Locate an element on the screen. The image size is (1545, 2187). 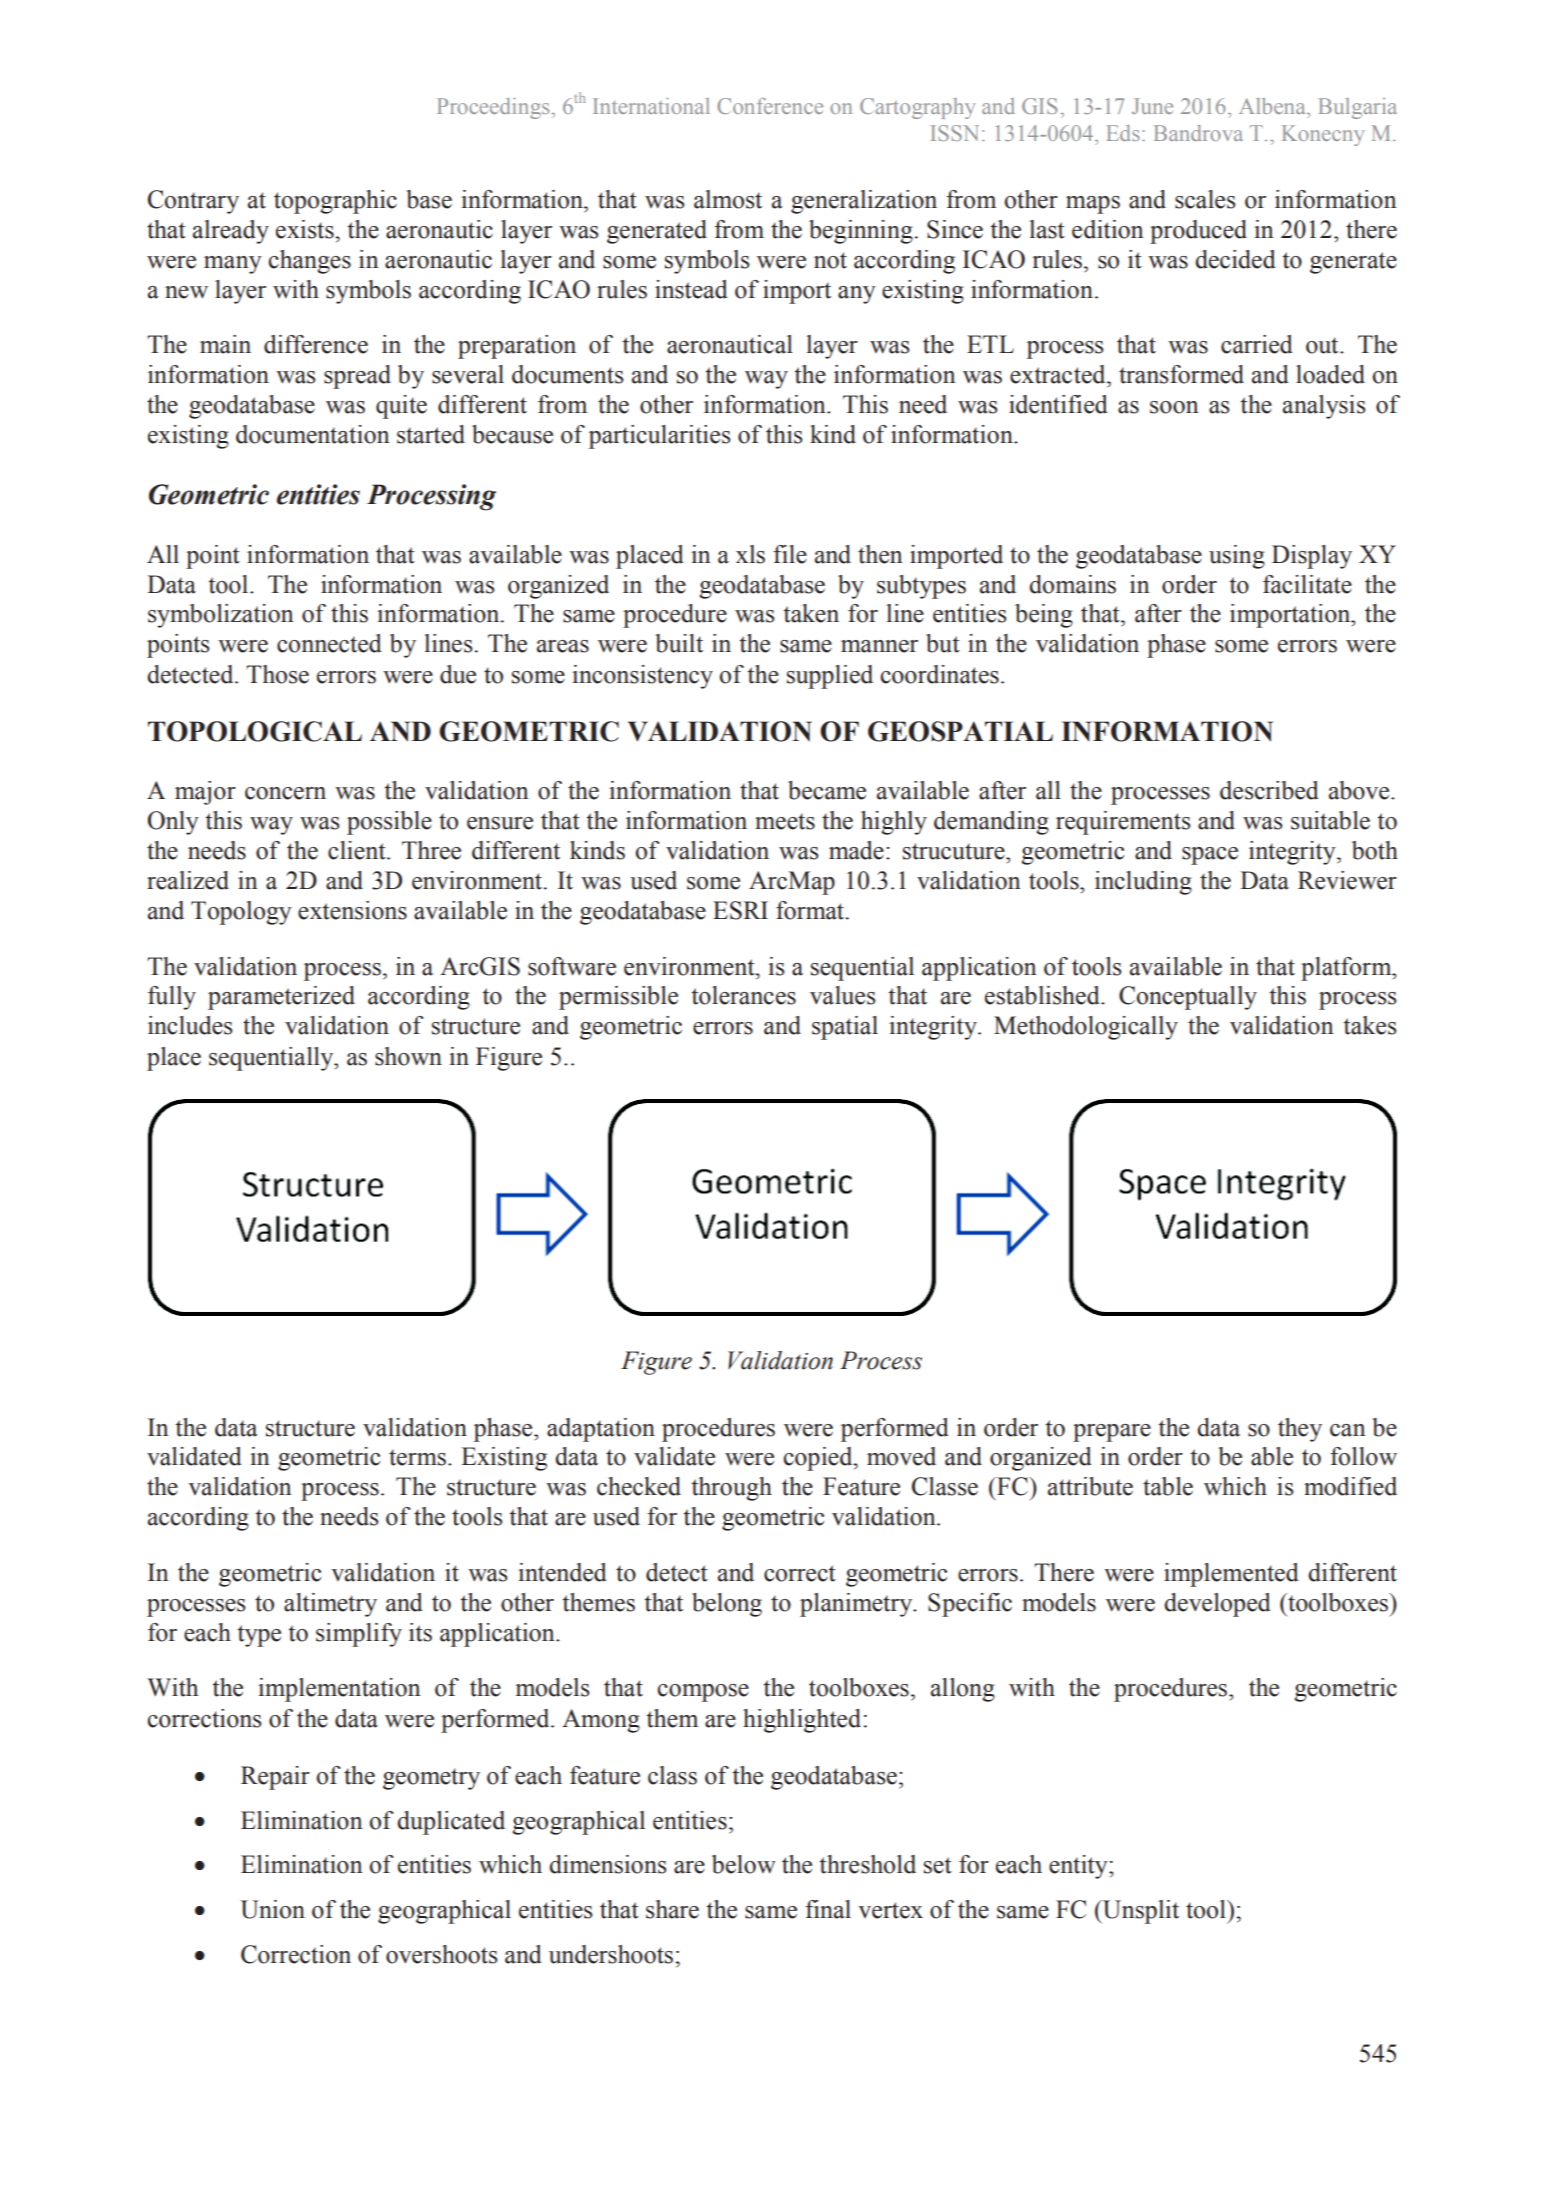
terms is located at coordinates (417, 1457).
